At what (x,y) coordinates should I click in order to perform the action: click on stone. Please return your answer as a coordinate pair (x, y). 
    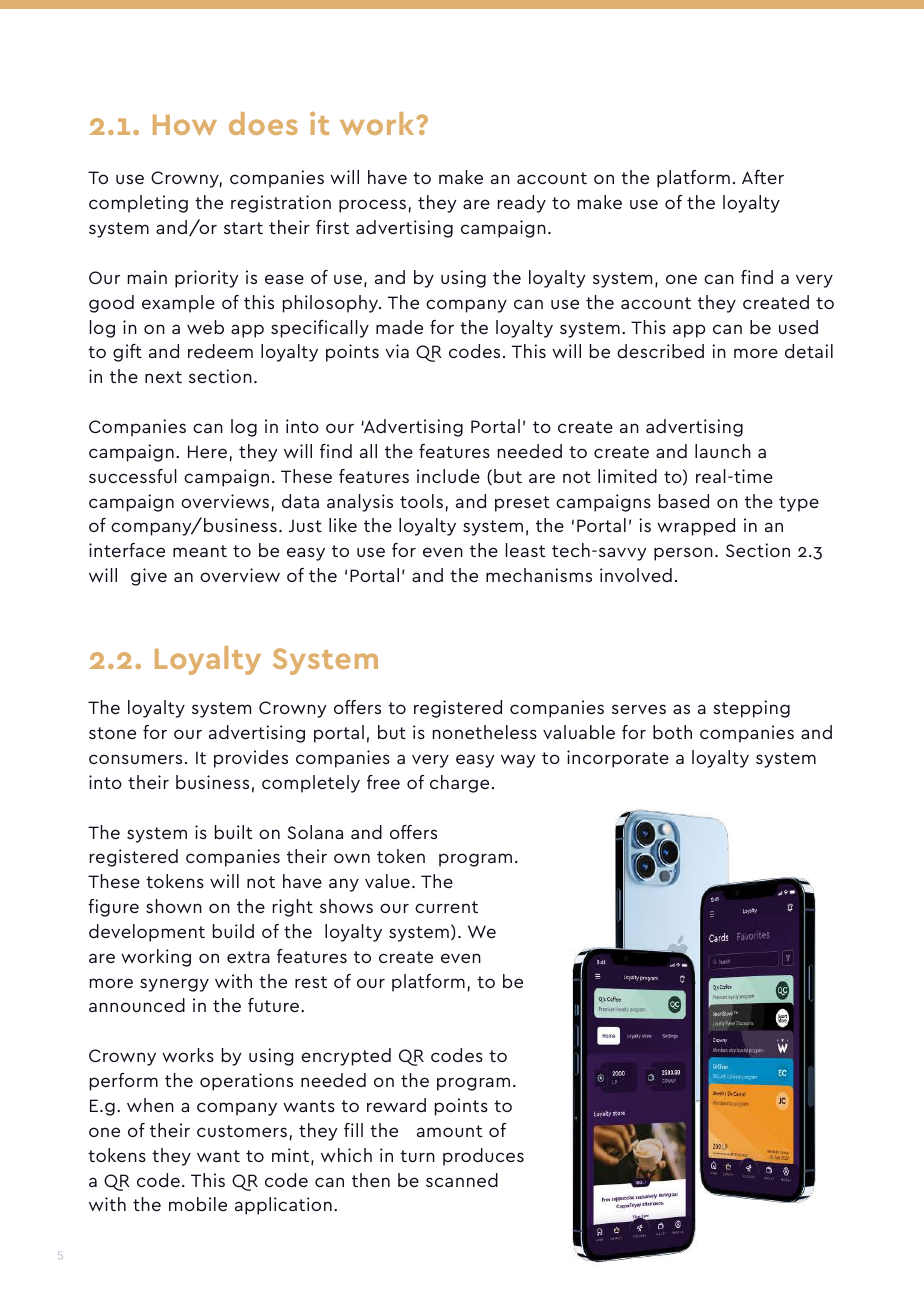
    Looking at the image, I should click on (112, 733).
